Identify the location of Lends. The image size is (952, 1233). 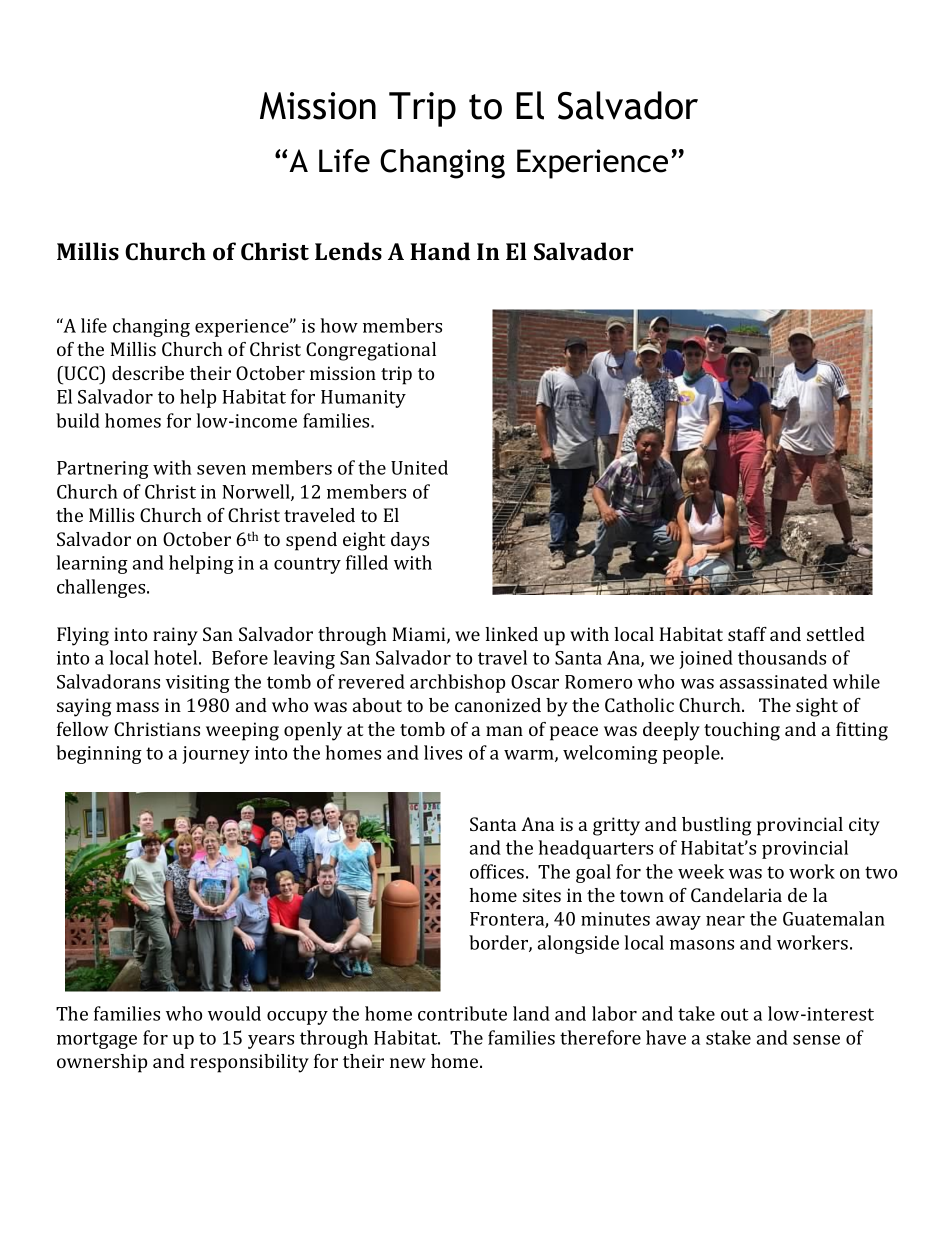
(348, 251).
